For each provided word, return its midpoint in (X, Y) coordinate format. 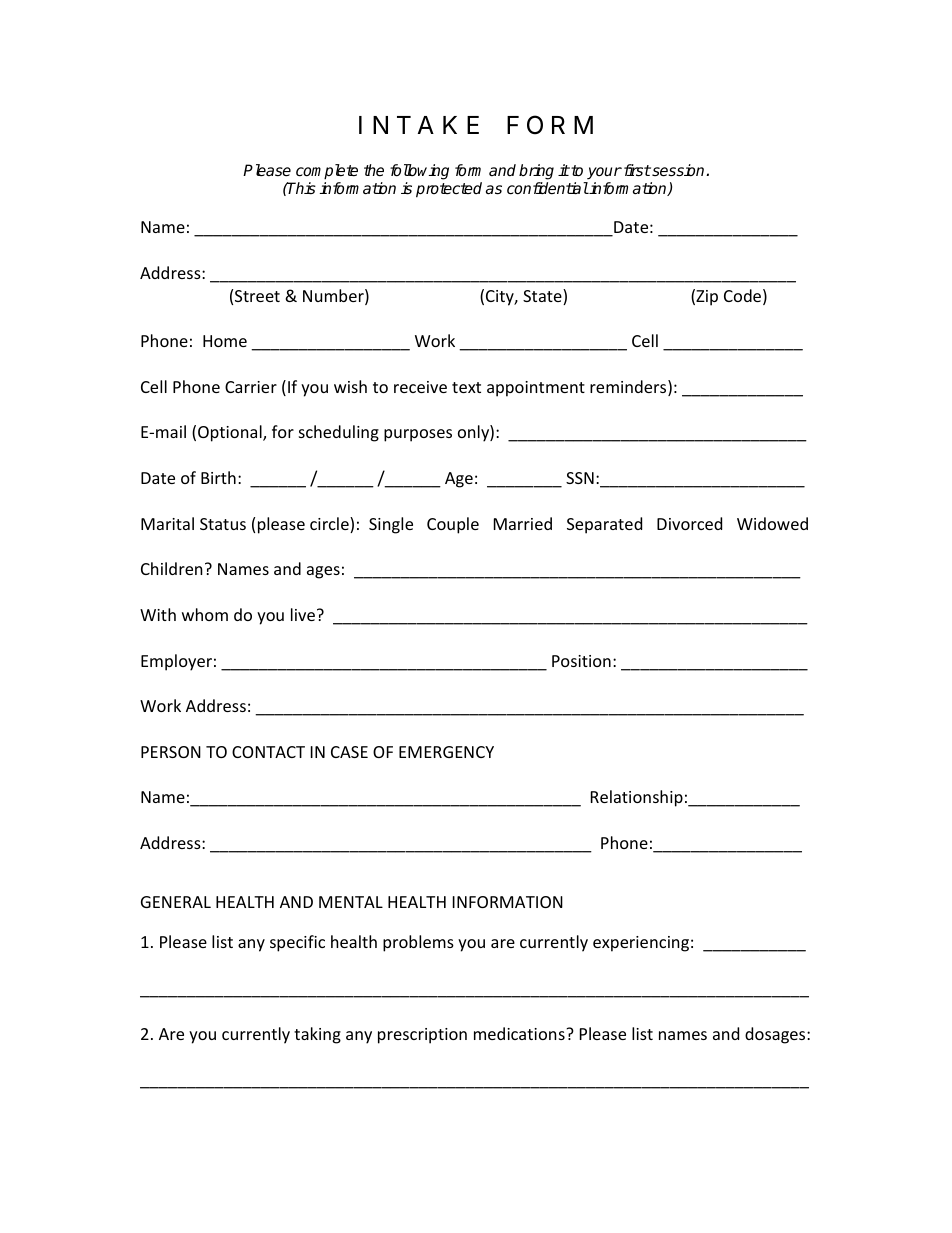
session (678, 170)
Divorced (689, 523)
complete (327, 172)
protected (449, 190)
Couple (453, 525)
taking (317, 1035)
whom (205, 614)
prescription (422, 1036)
